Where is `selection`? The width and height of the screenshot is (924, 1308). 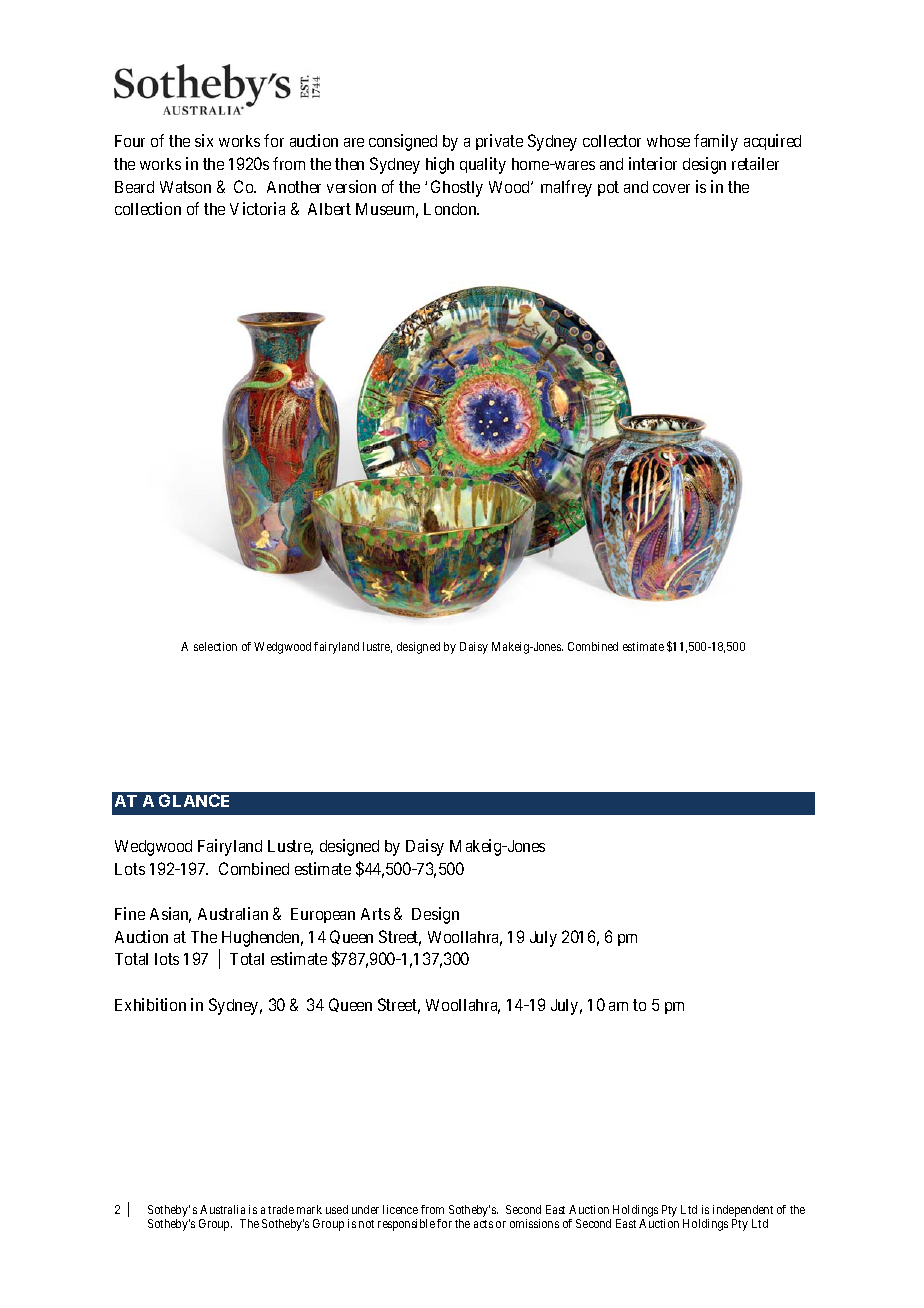 selection is located at coordinates (215, 646).
